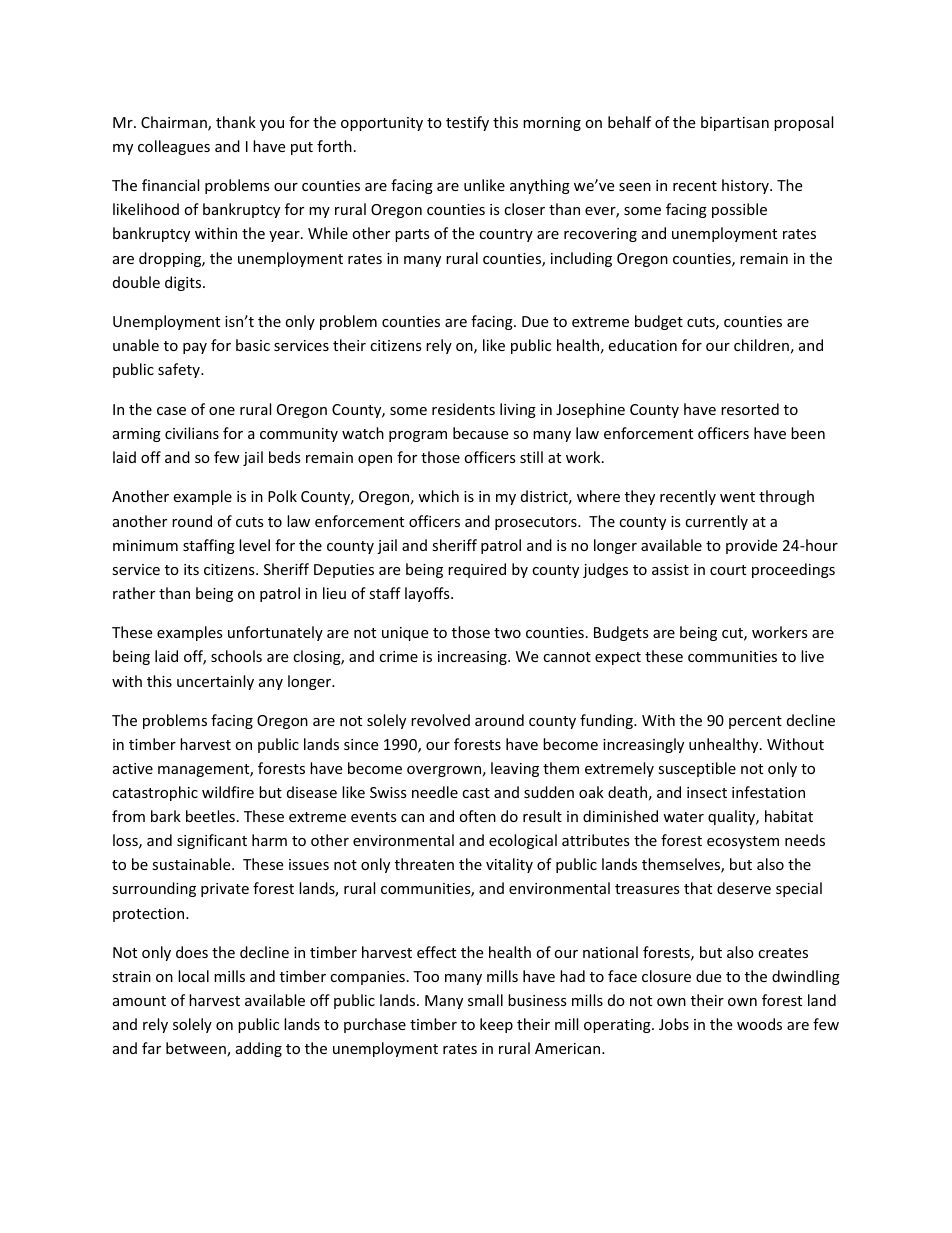 The image size is (952, 1233). What do you see at coordinates (507, 633) in the image?
I see `two` at bounding box center [507, 633].
